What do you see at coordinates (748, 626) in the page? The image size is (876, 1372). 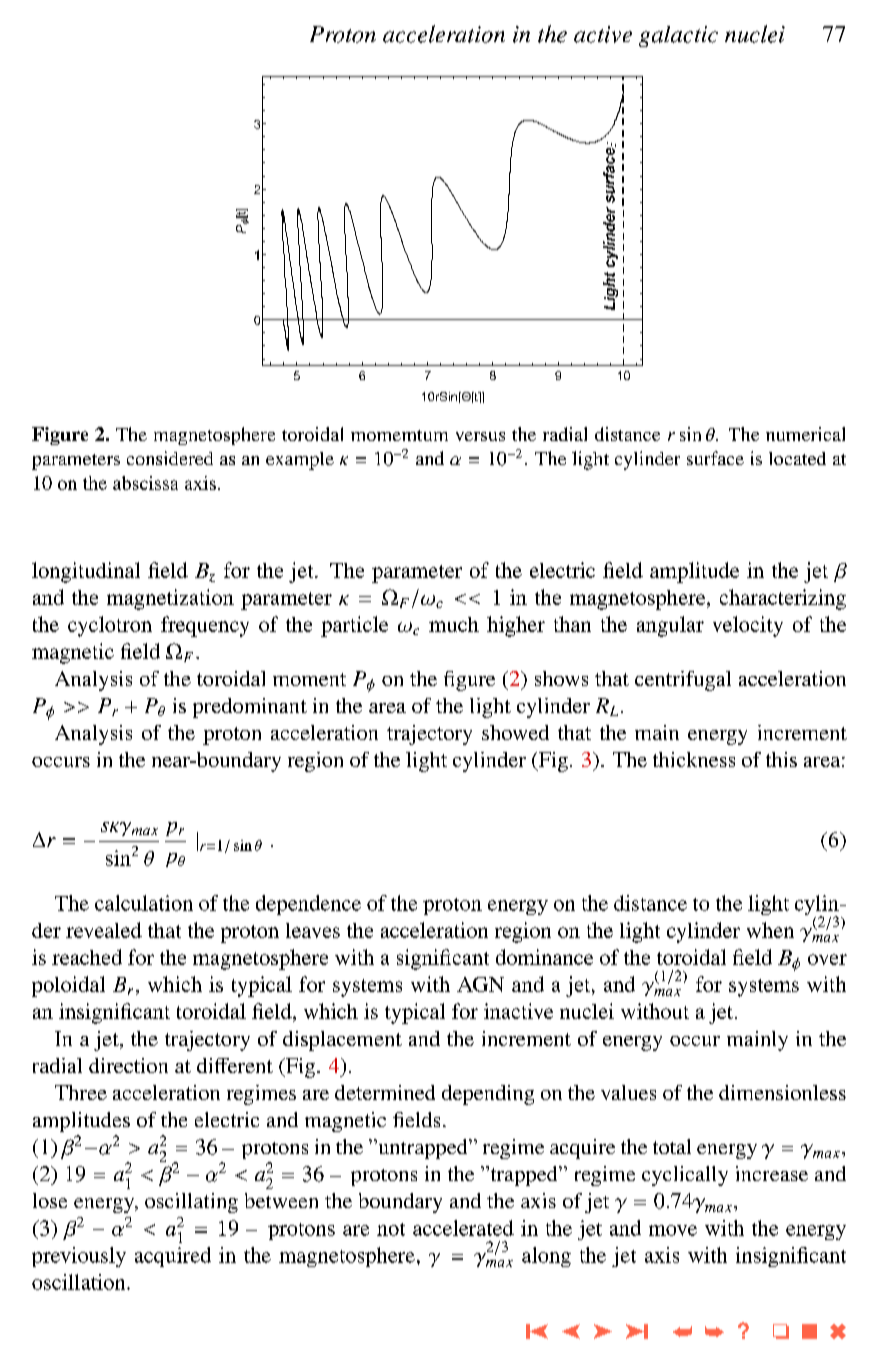 I see `velocity` at bounding box center [748, 626].
